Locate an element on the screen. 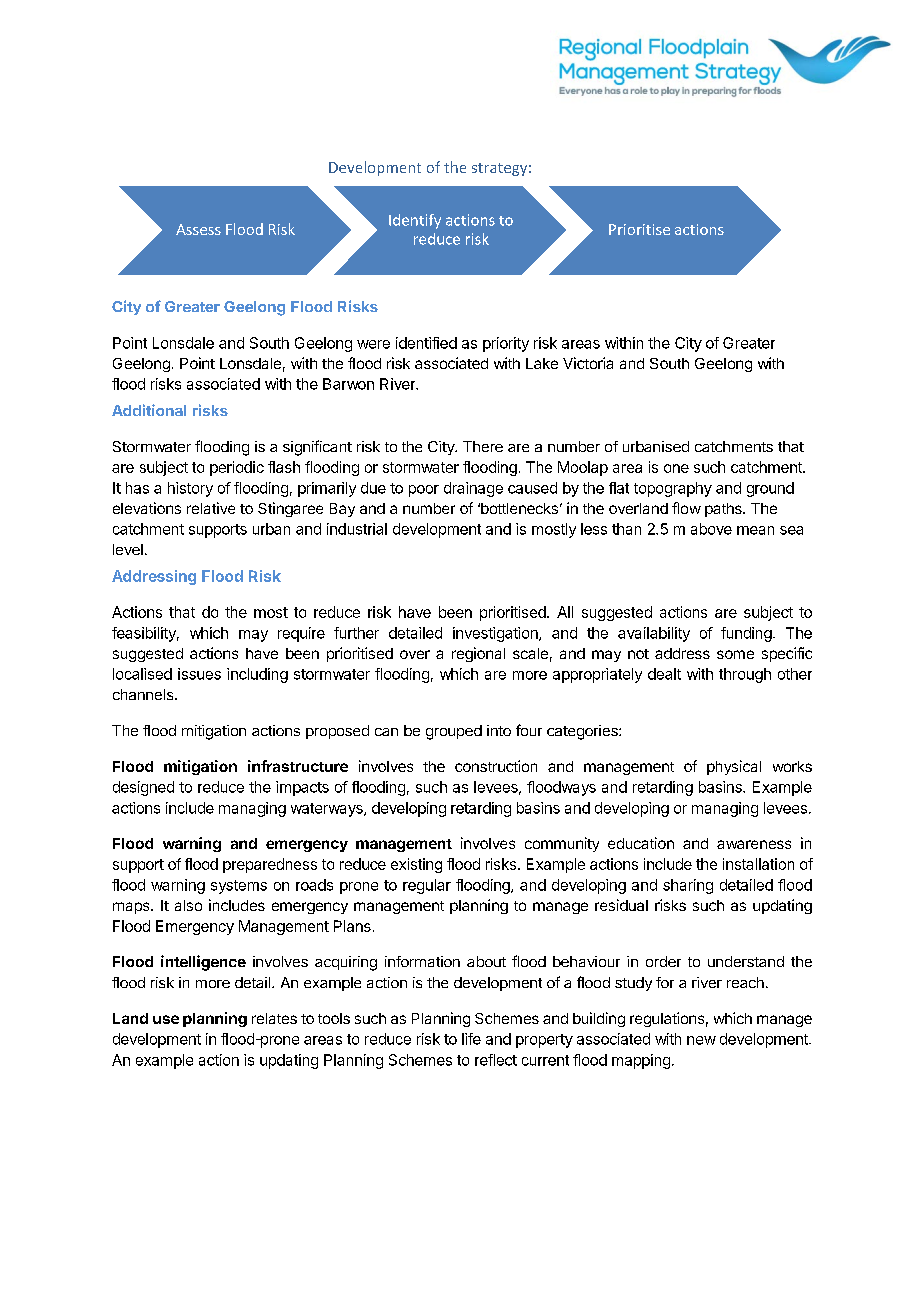 The image size is (924, 1308). topography is located at coordinates (673, 489).
